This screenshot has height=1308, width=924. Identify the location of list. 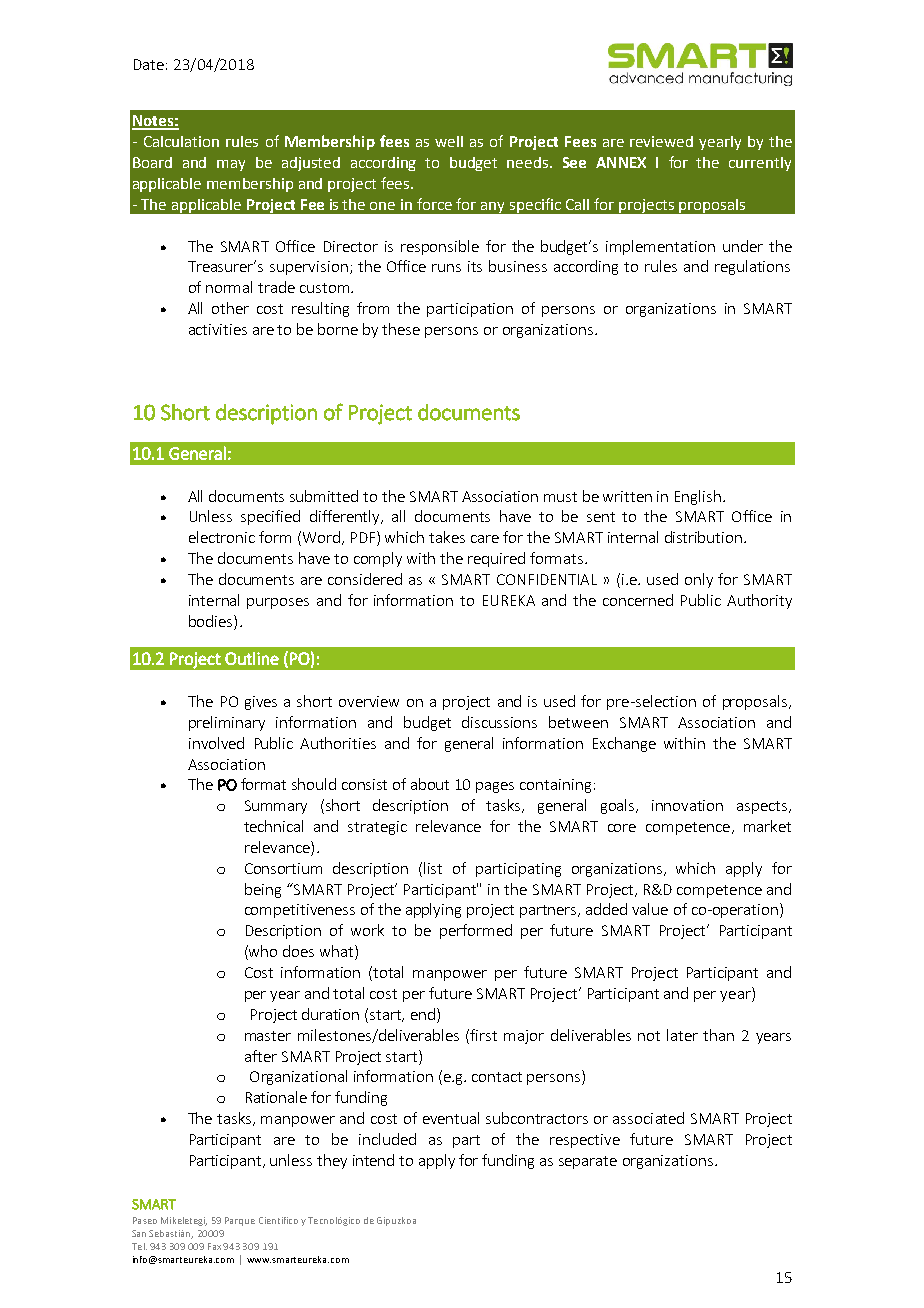
(433, 868).
